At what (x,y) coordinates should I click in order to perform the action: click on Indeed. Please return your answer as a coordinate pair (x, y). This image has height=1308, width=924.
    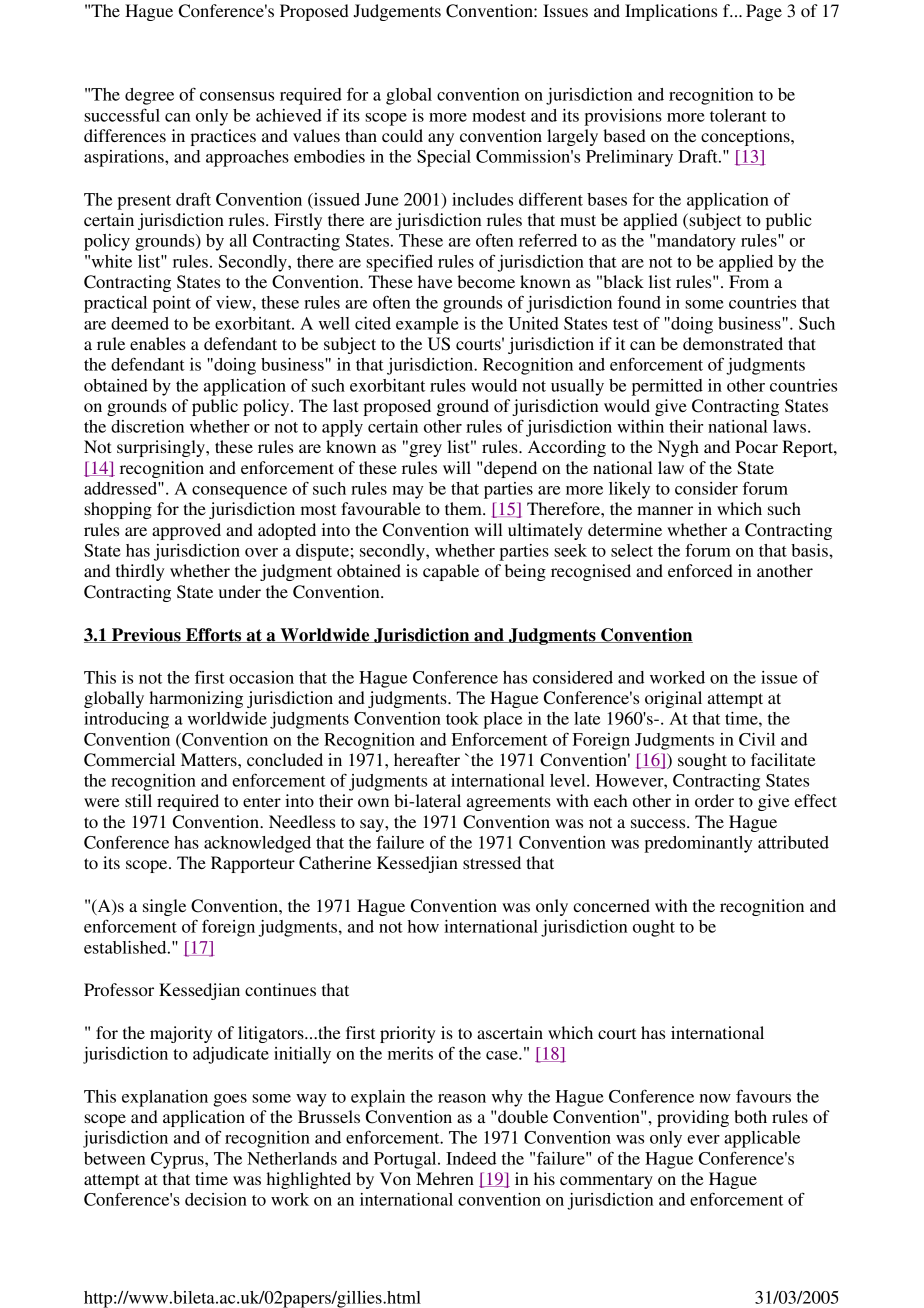
    Looking at the image, I should click on (471, 1158).
